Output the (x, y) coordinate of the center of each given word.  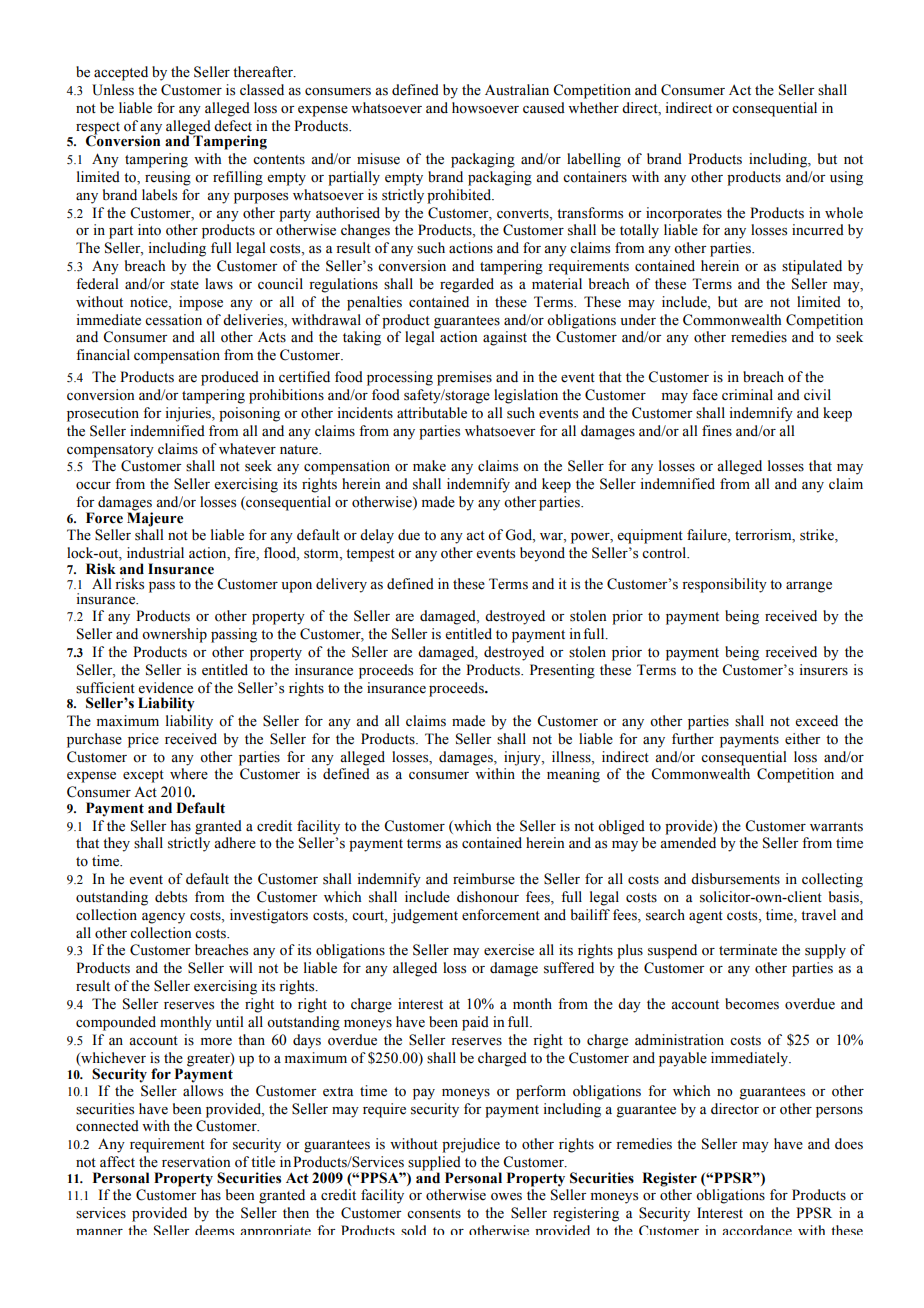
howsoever (485, 108)
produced (230, 378)
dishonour (488, 897)
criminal (747, 394)
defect (233, 126)
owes (506, 1197)
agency (163, 918)
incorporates (684, 214)
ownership (174, 635)
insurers (823, 670)
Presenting (562, 671)
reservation (196, 1162)
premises (464, 378)
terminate (748, 950)
